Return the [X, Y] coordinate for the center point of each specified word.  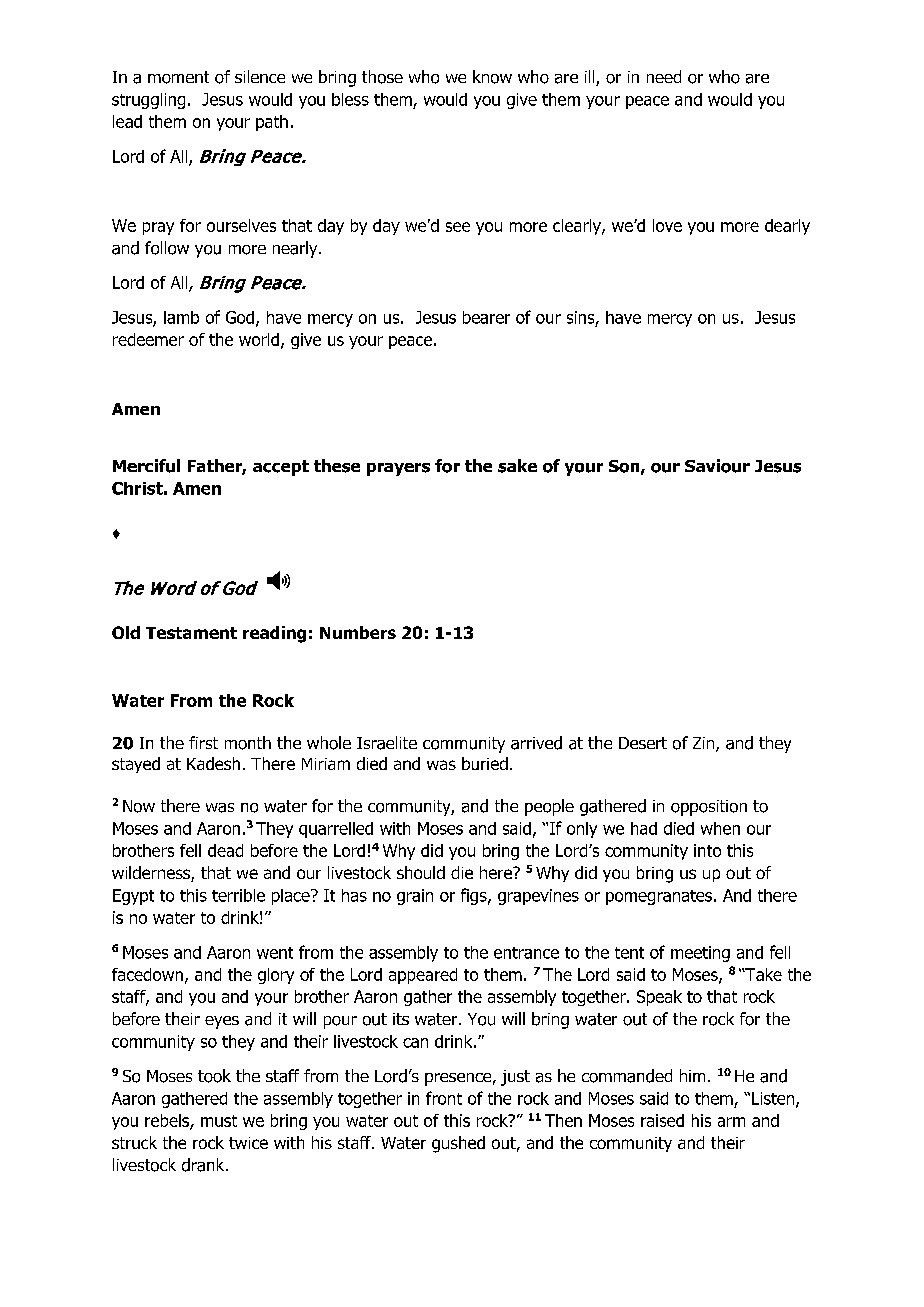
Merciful [146, 466]
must [219, 1121]
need [664, 76]
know [492, 77]
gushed [458, 1144]
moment [178, 77]
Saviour [717, 466]
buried [485, 763]
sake [517, 466]
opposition [709, 808]
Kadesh [213, 763]
